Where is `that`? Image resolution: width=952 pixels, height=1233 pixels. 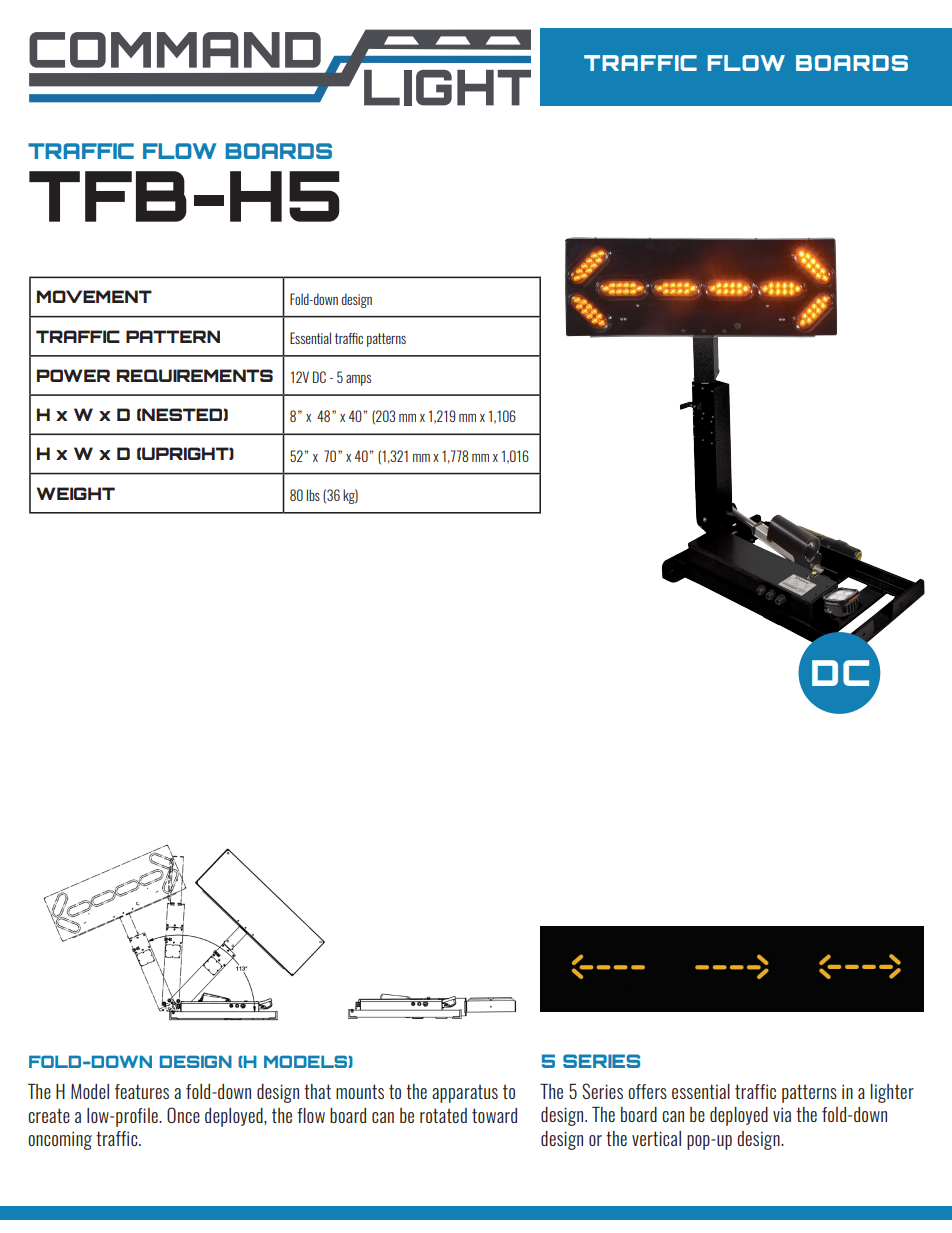 that is located at coordinates (317, 1091).
